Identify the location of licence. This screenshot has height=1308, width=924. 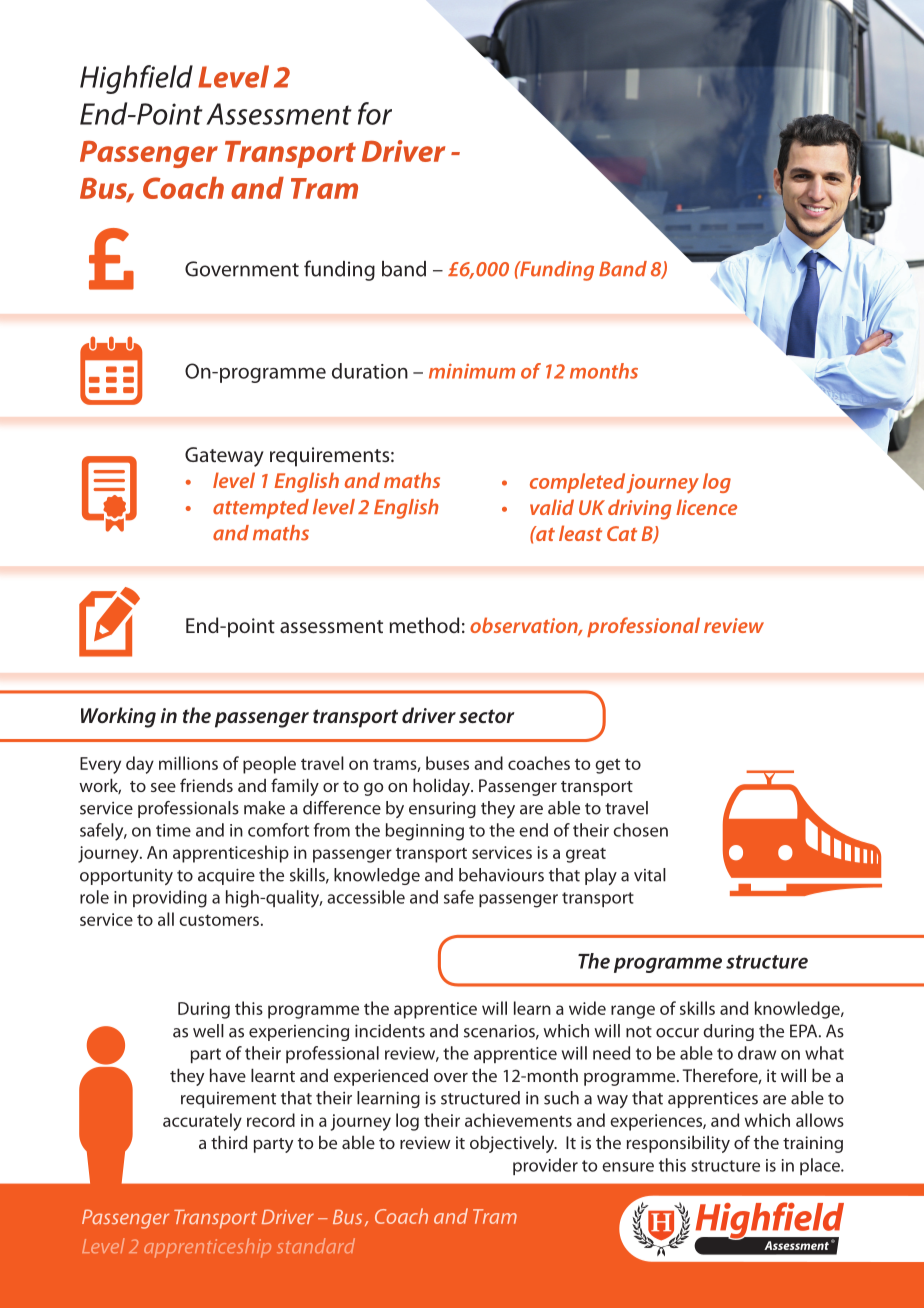
(706, 507).
